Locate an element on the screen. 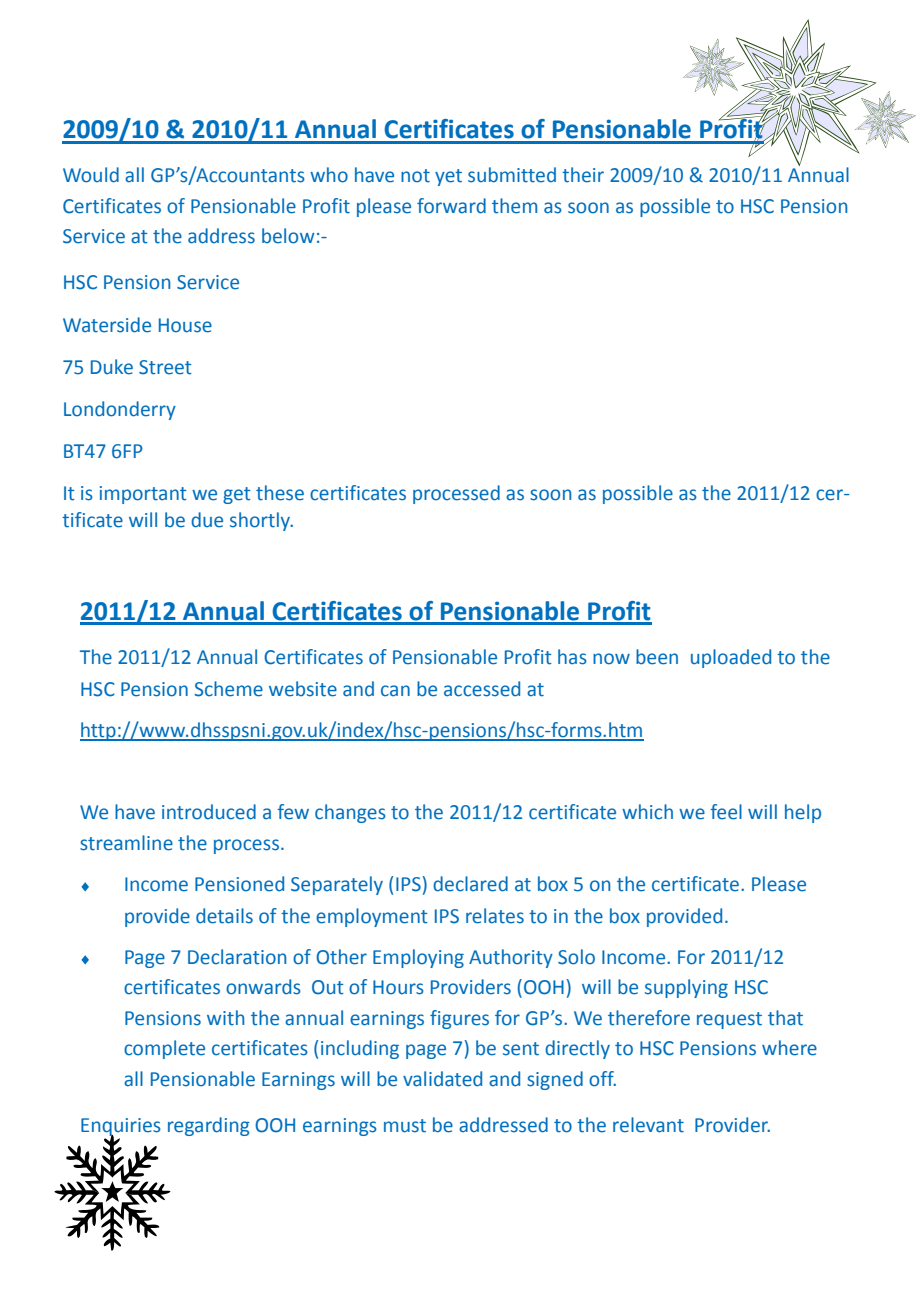 The height and width of the screenshot is (1308, 924). Would is located at coordinates (91, 175).
